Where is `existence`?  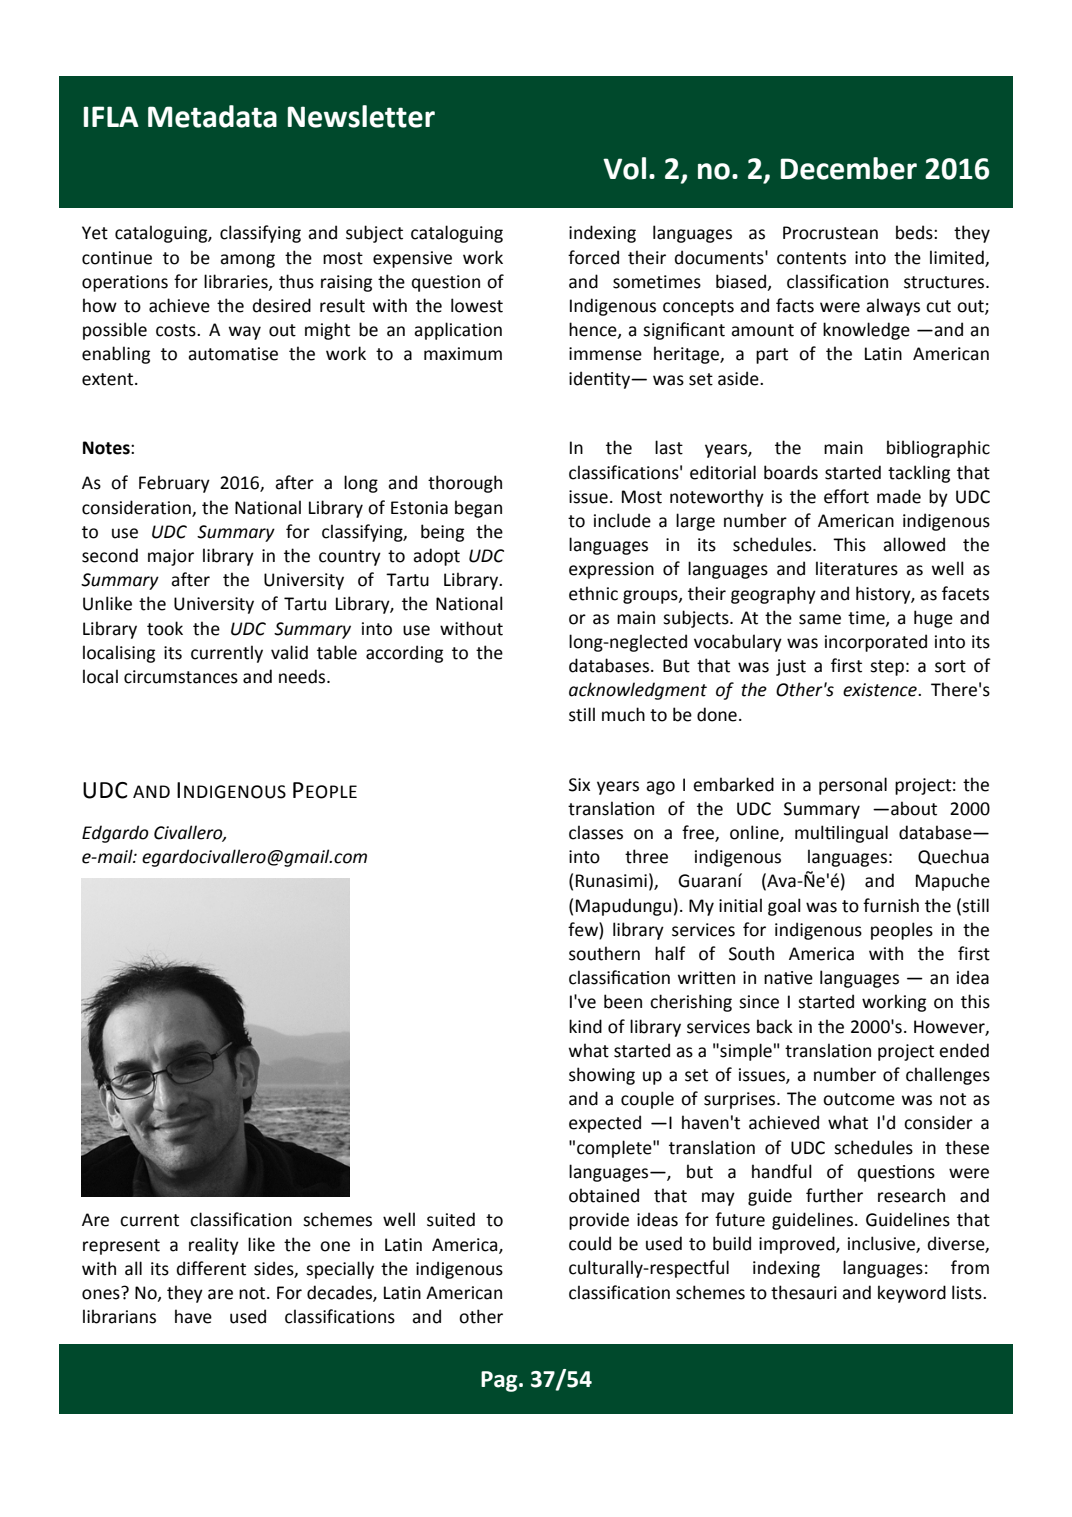
existence is located at coordinates (881, 690).
